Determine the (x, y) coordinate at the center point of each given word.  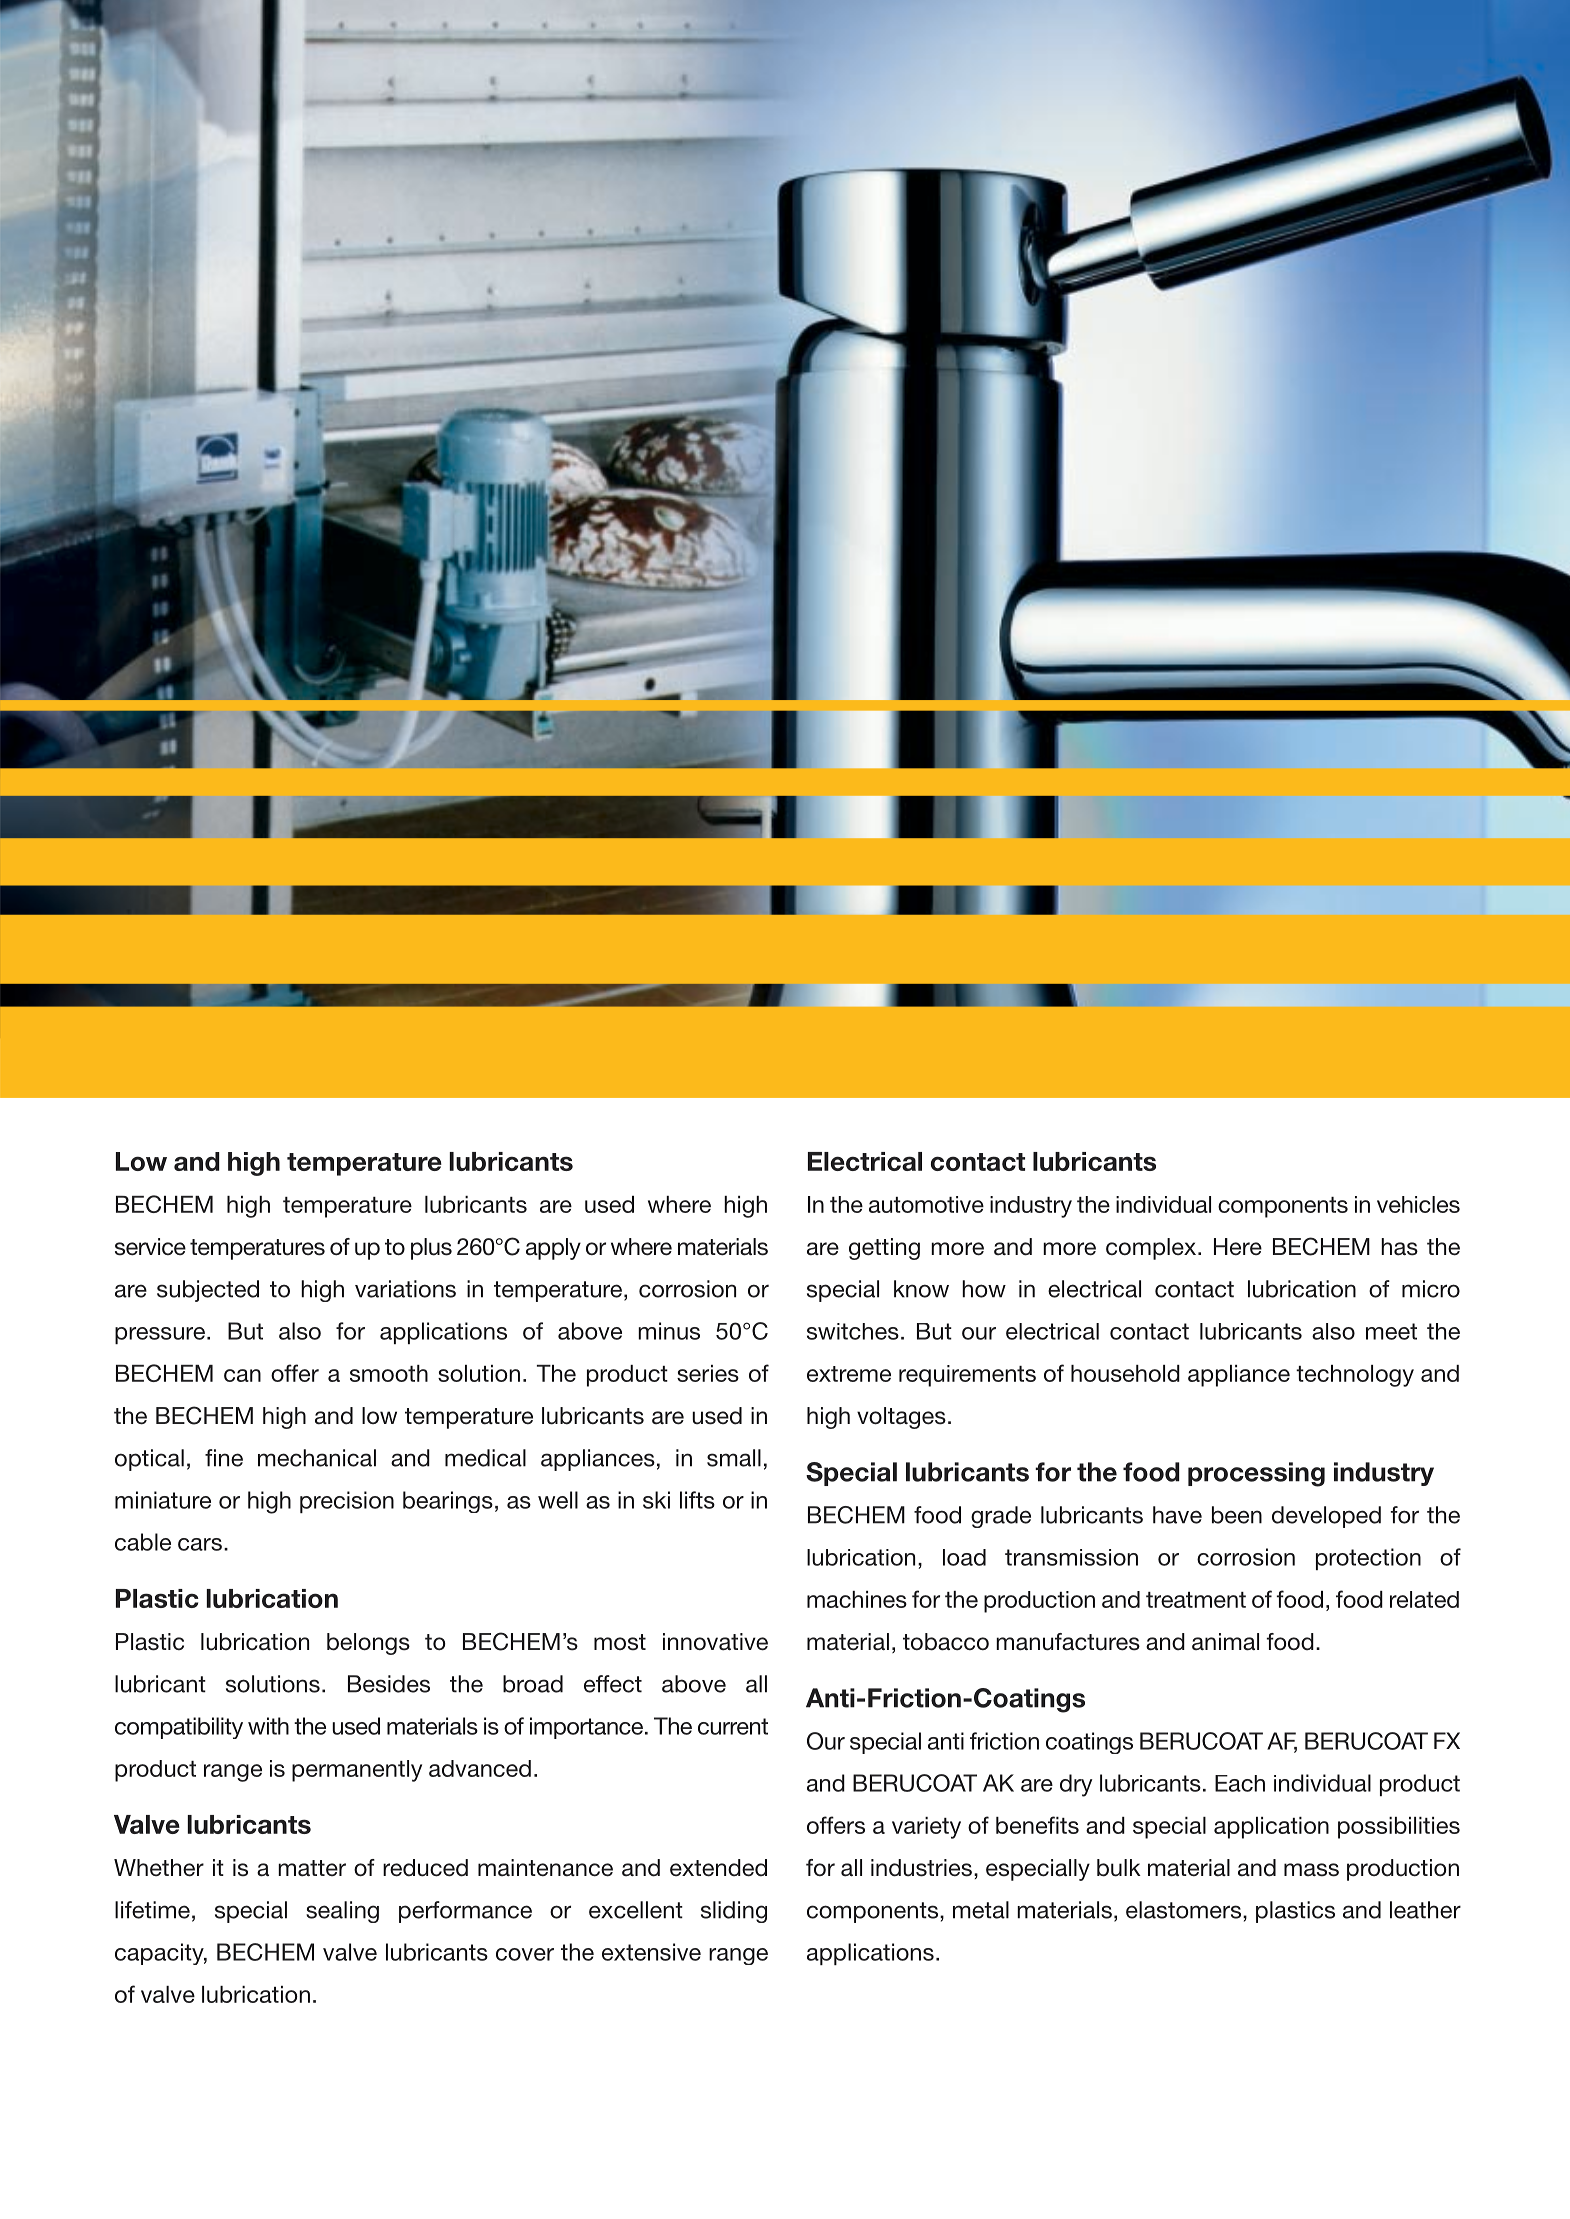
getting (884, 1249)
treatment (1196, 1600)
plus (431, 1249)
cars (200, 1544)
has (1399, 1247)
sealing (342, 1912)
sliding (734, 1912)
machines (857, 1599)
